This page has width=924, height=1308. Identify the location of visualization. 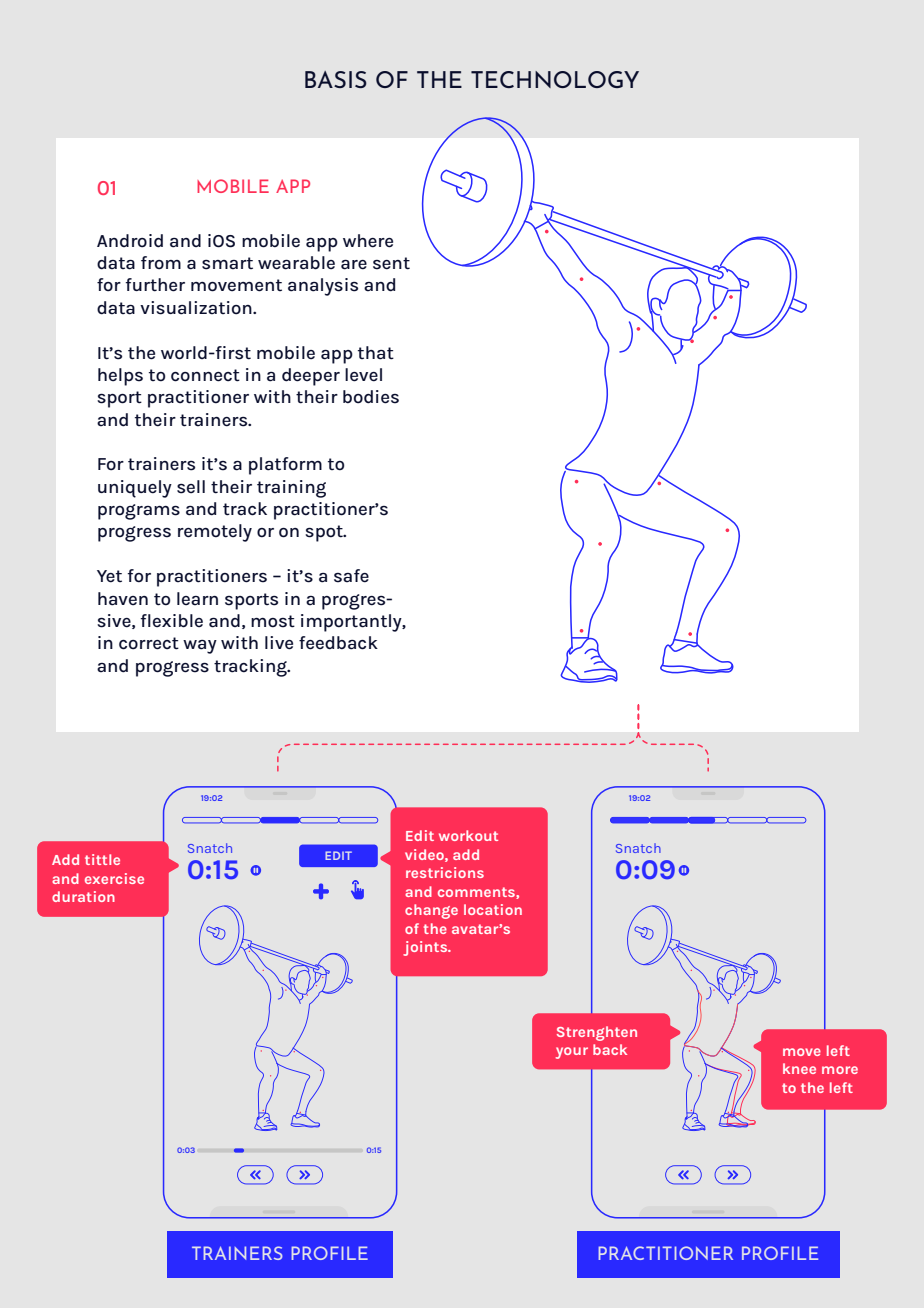
(197, 308).
